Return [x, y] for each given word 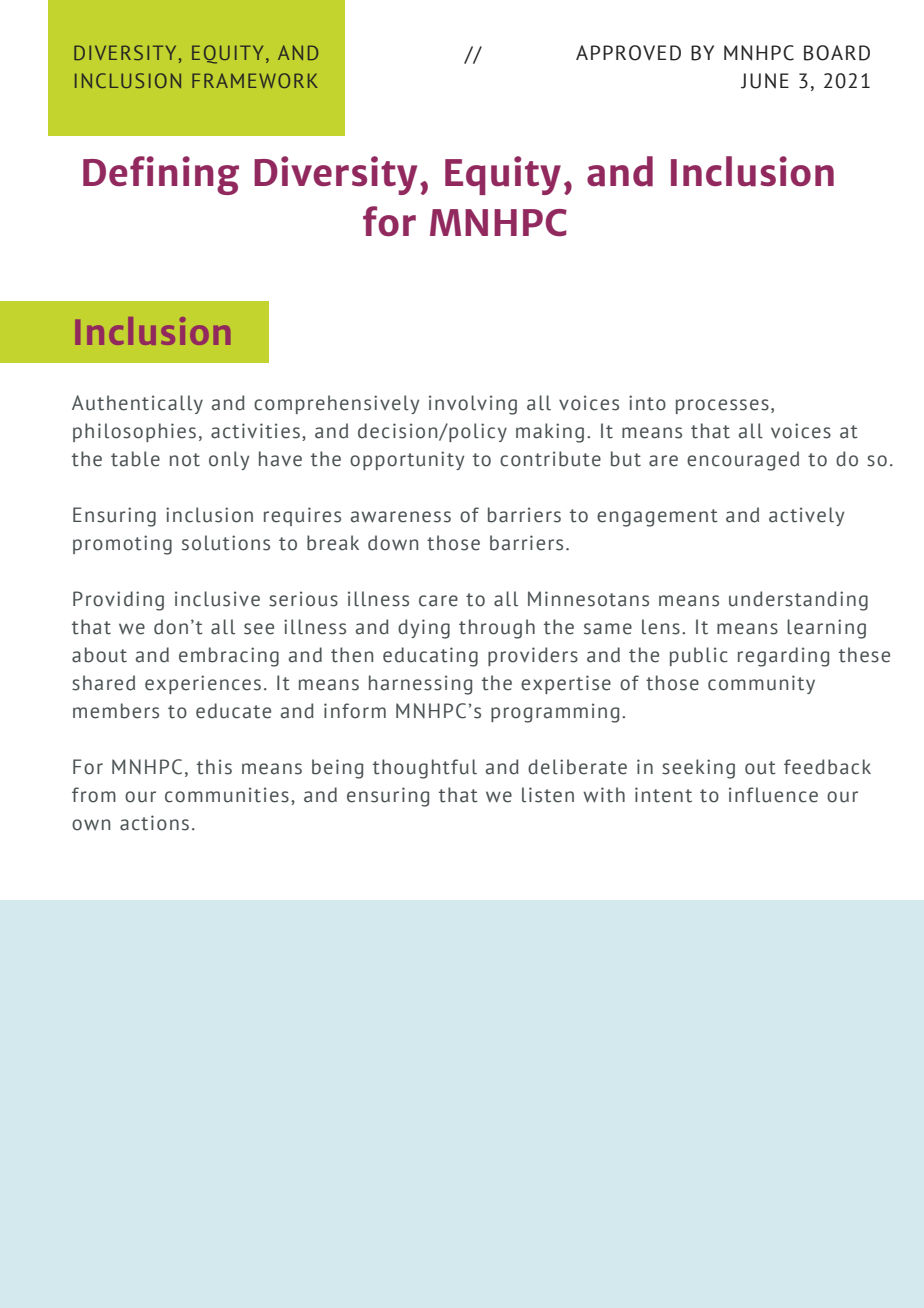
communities [227, 795]
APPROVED [628, 53]
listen [548, 795]
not [185, 460]
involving [473, 405]
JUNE [765, 81]
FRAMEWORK [255, 80]
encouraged [743, 461]
